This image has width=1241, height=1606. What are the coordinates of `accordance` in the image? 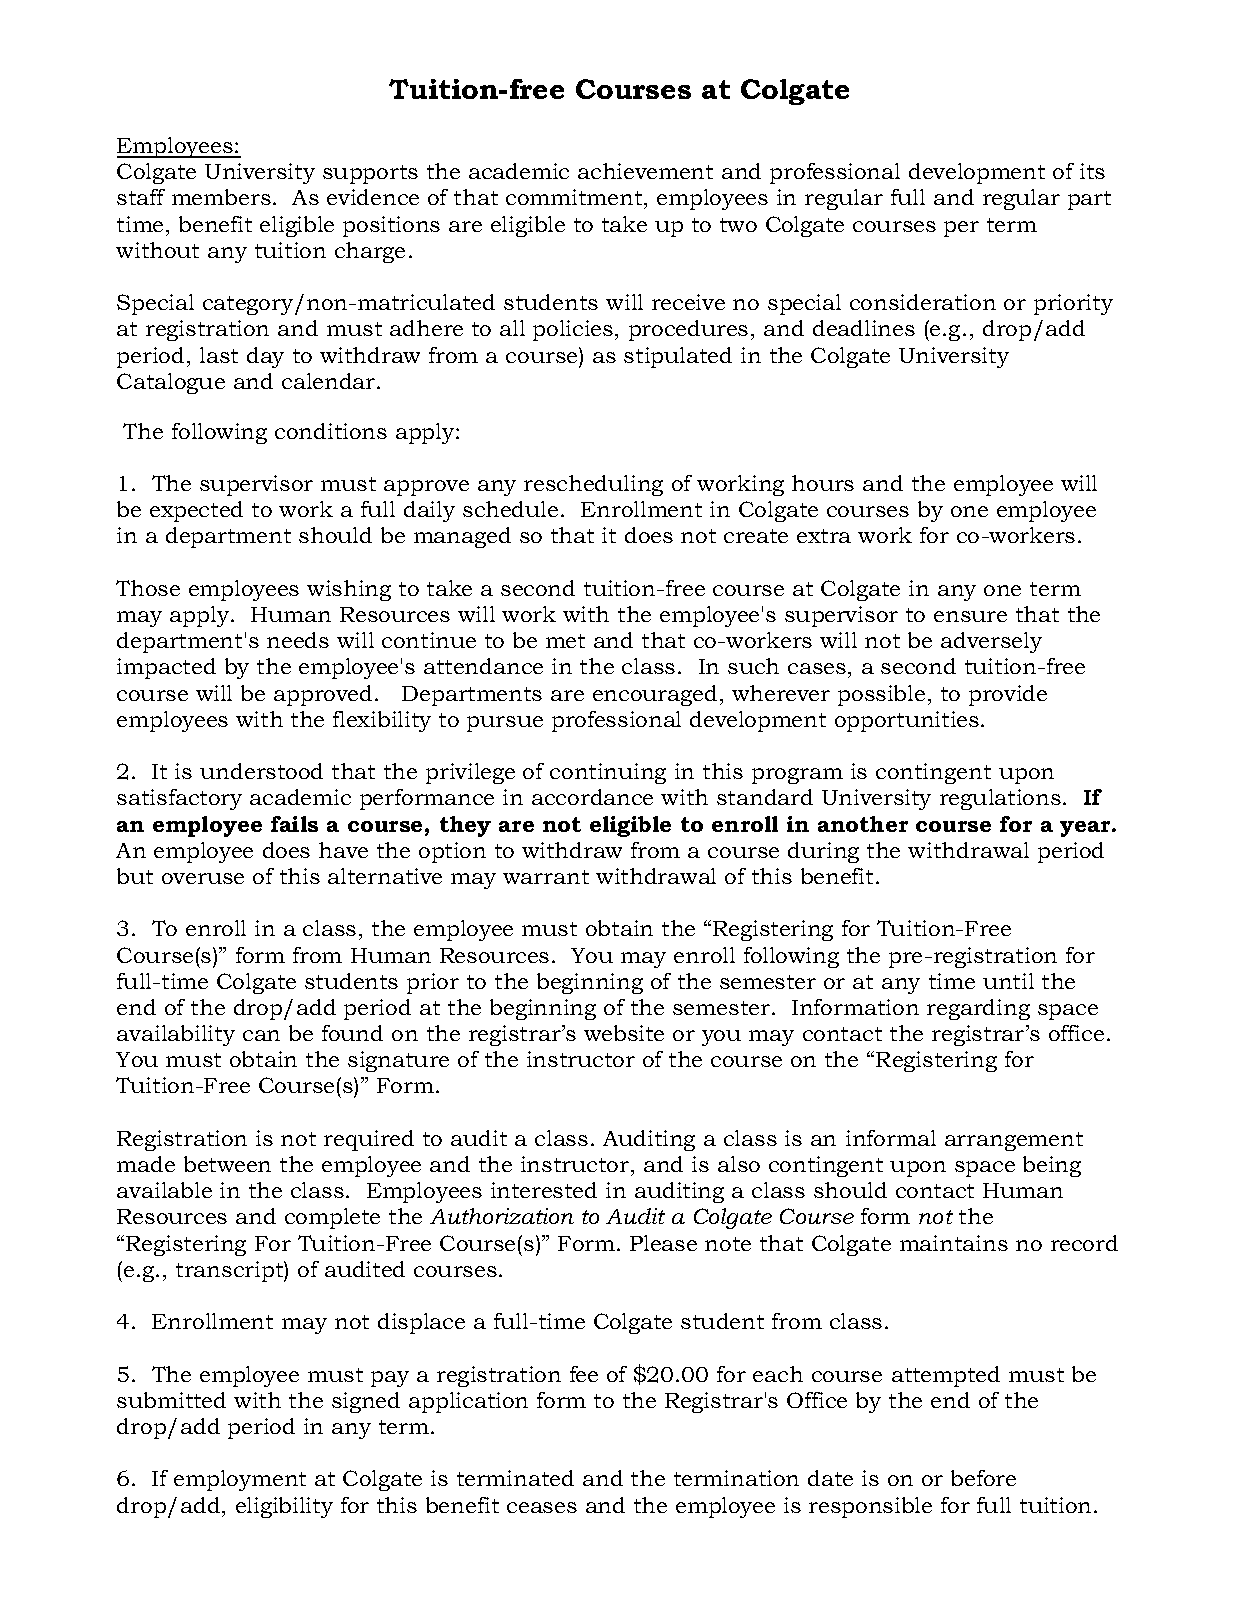 It's located at (592, 797).
